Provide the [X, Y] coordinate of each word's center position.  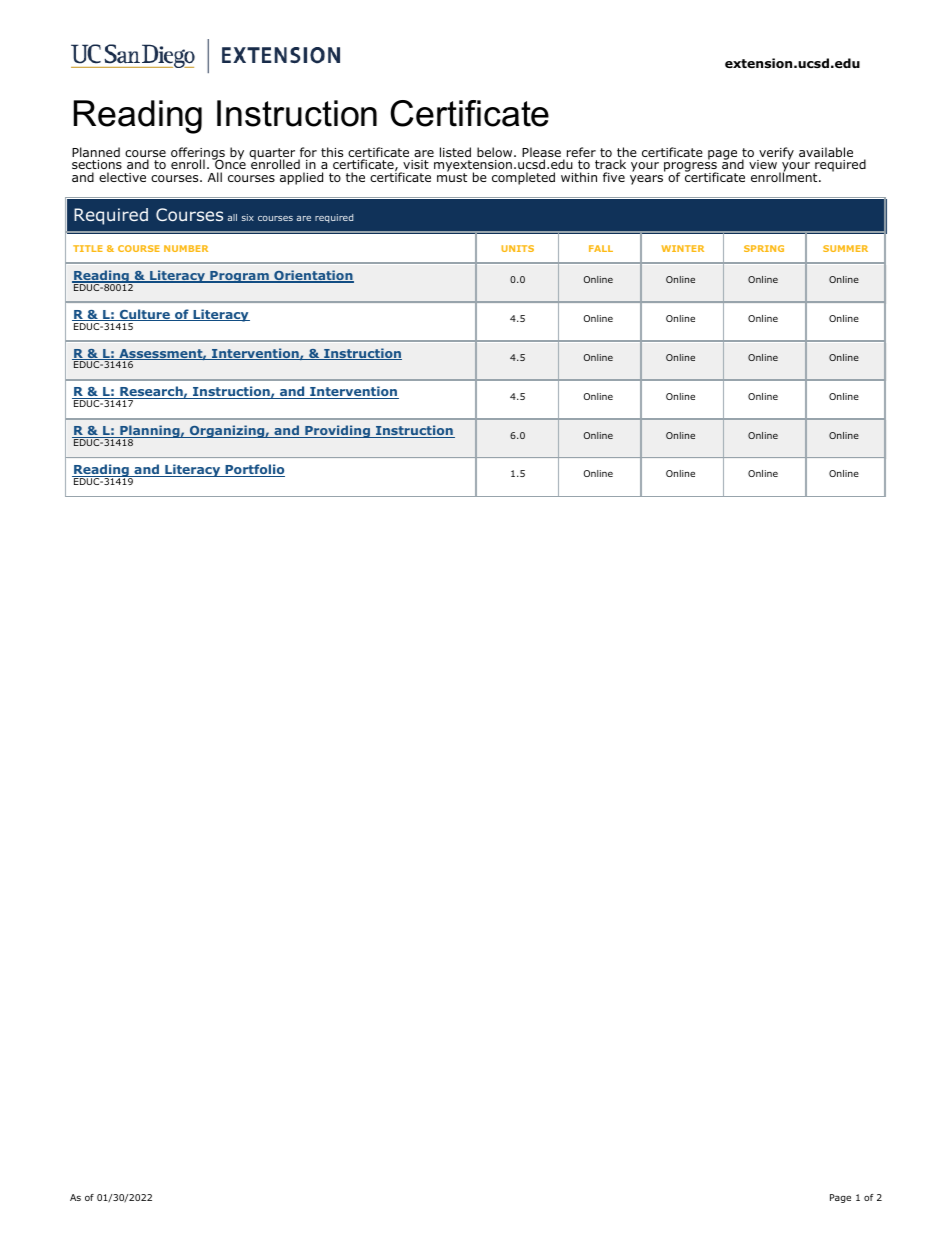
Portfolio [254, 470]
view [763, 164]
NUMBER [186, 248]
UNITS [517, 248]
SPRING [764, 248]
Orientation [313, 276]
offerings [198, 154]
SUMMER [845, 248]
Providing [337, 431]
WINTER [683, 248]
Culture [144, 315]
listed [455, 152]
